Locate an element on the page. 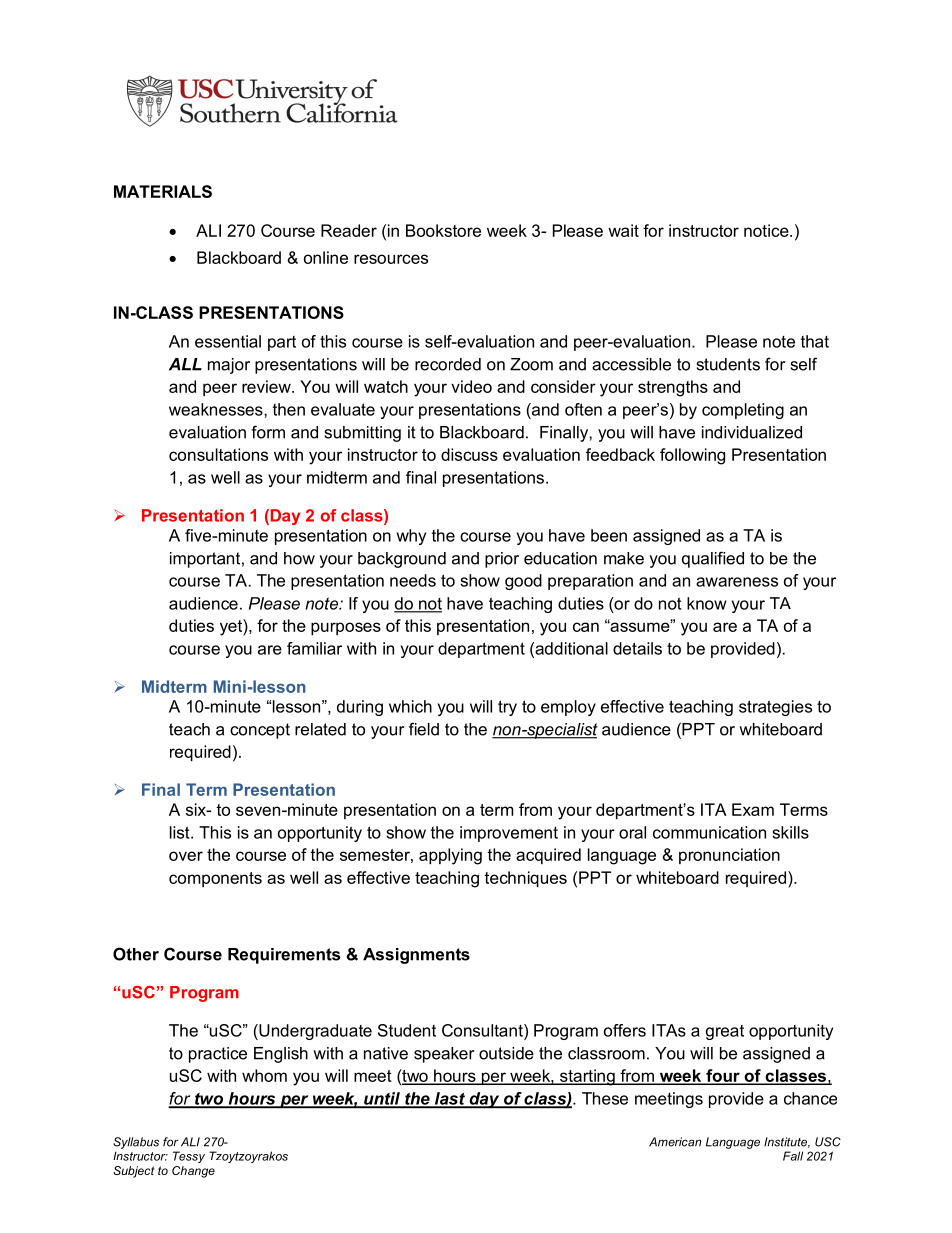 The width and height of the image is (952, 1233). try is located at coordinates (507, 708).
